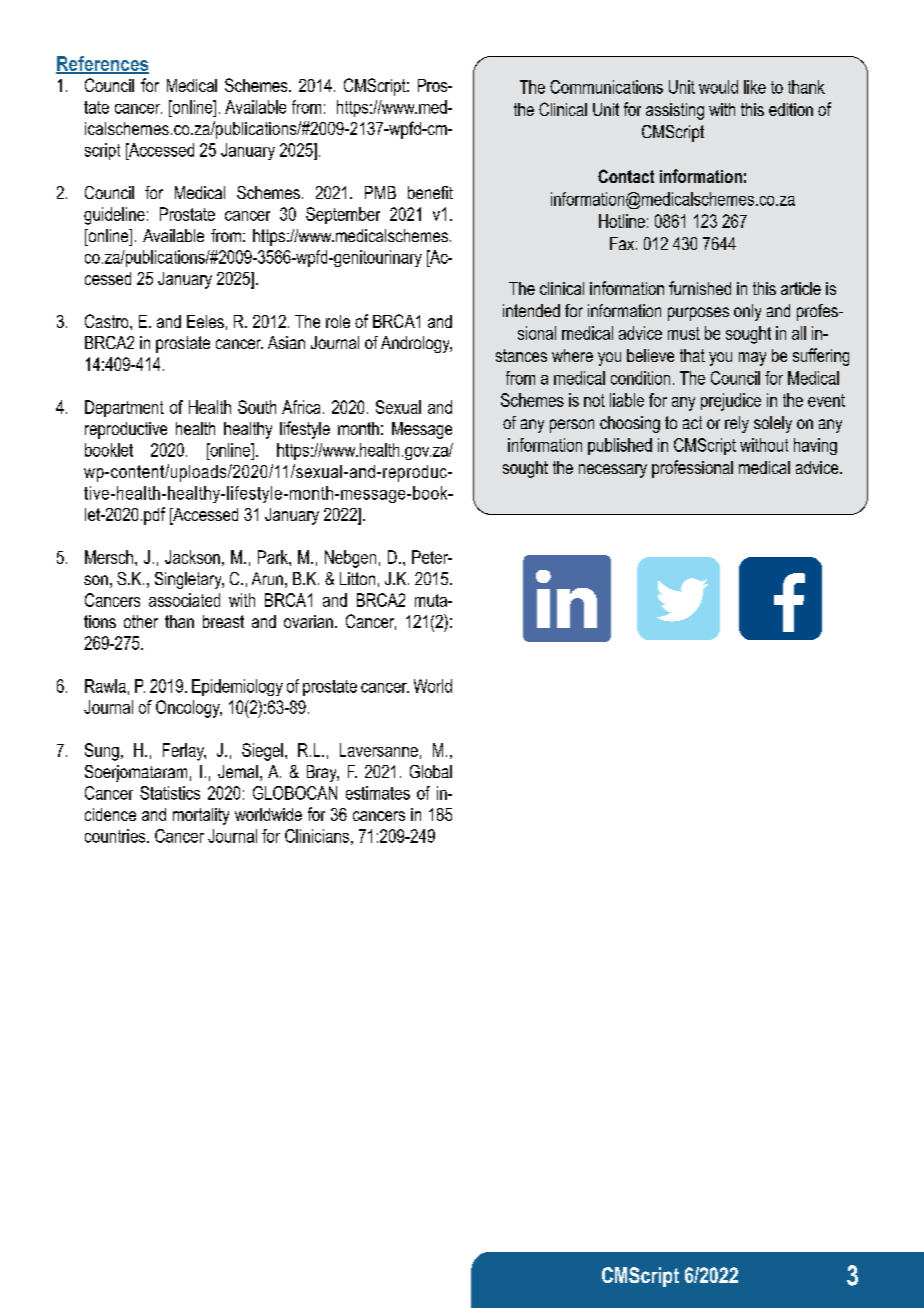 This screenshot has height=1308, width=924. What do you see at coordinates (108, 321) in the screenshot?
I see `Castro` at bounding box center [108, 321].
